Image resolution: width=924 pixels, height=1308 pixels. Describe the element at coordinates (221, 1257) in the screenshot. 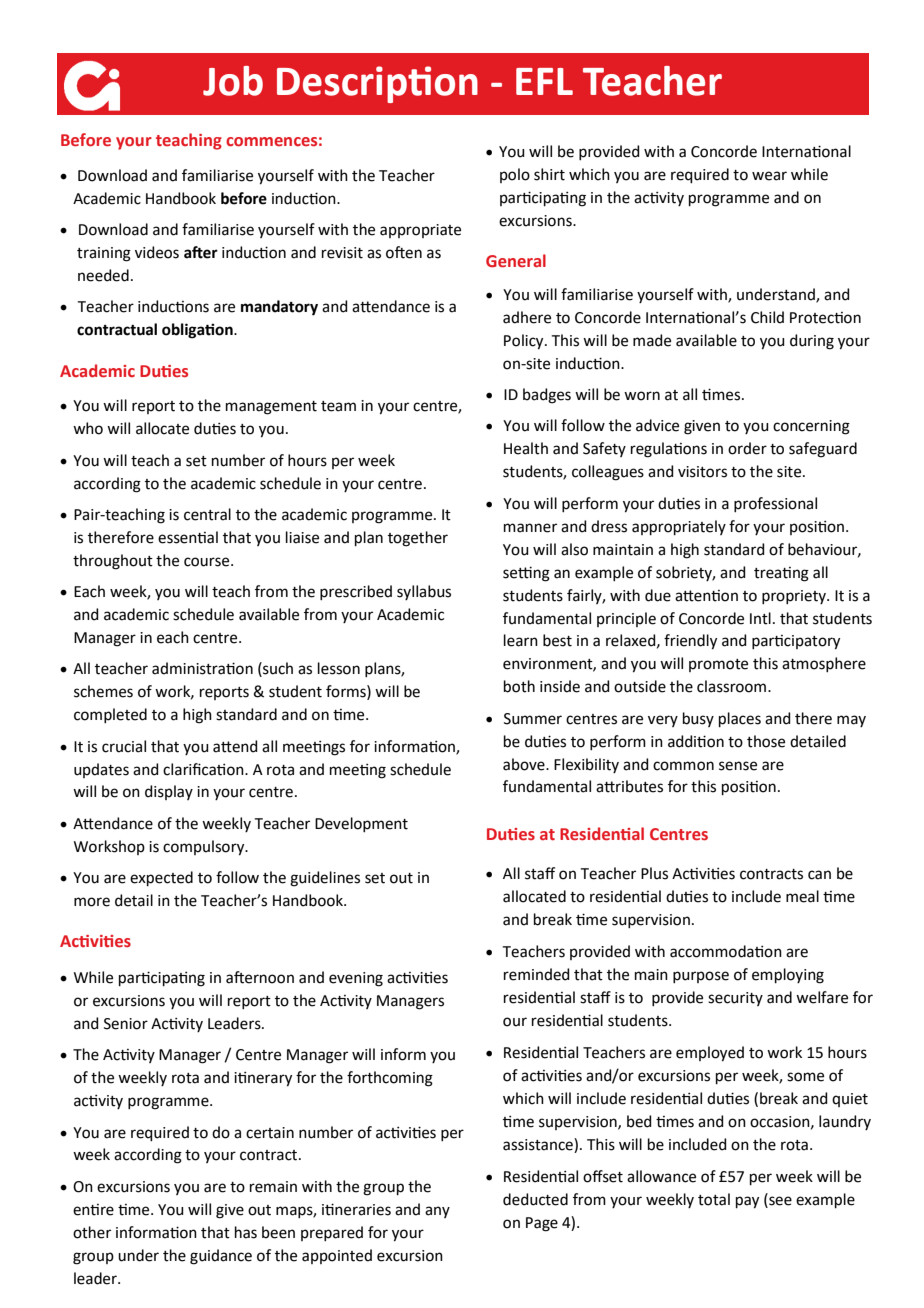

I see `guidance` at that location.
